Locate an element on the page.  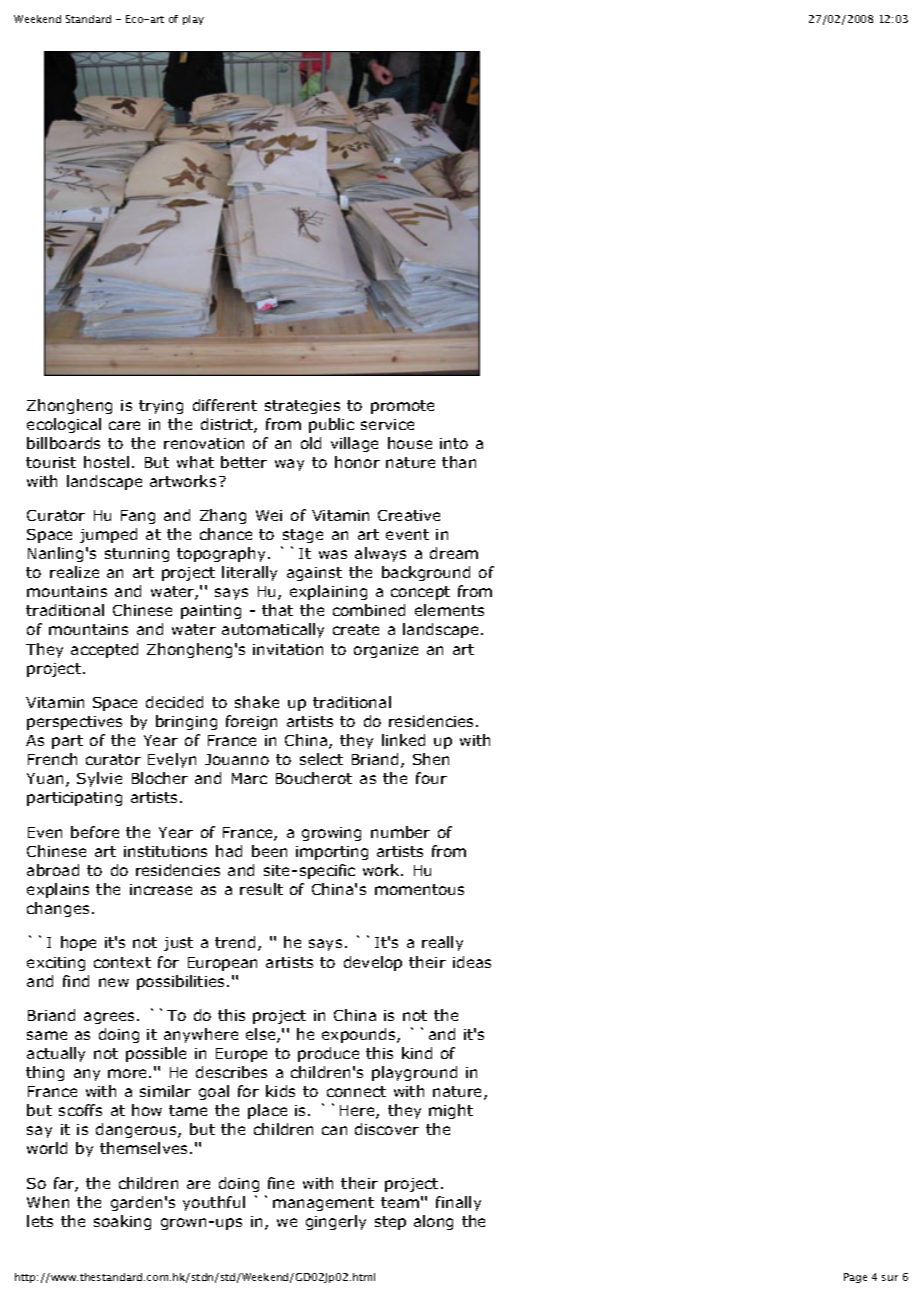
into is located at coordinates (454, 443).
